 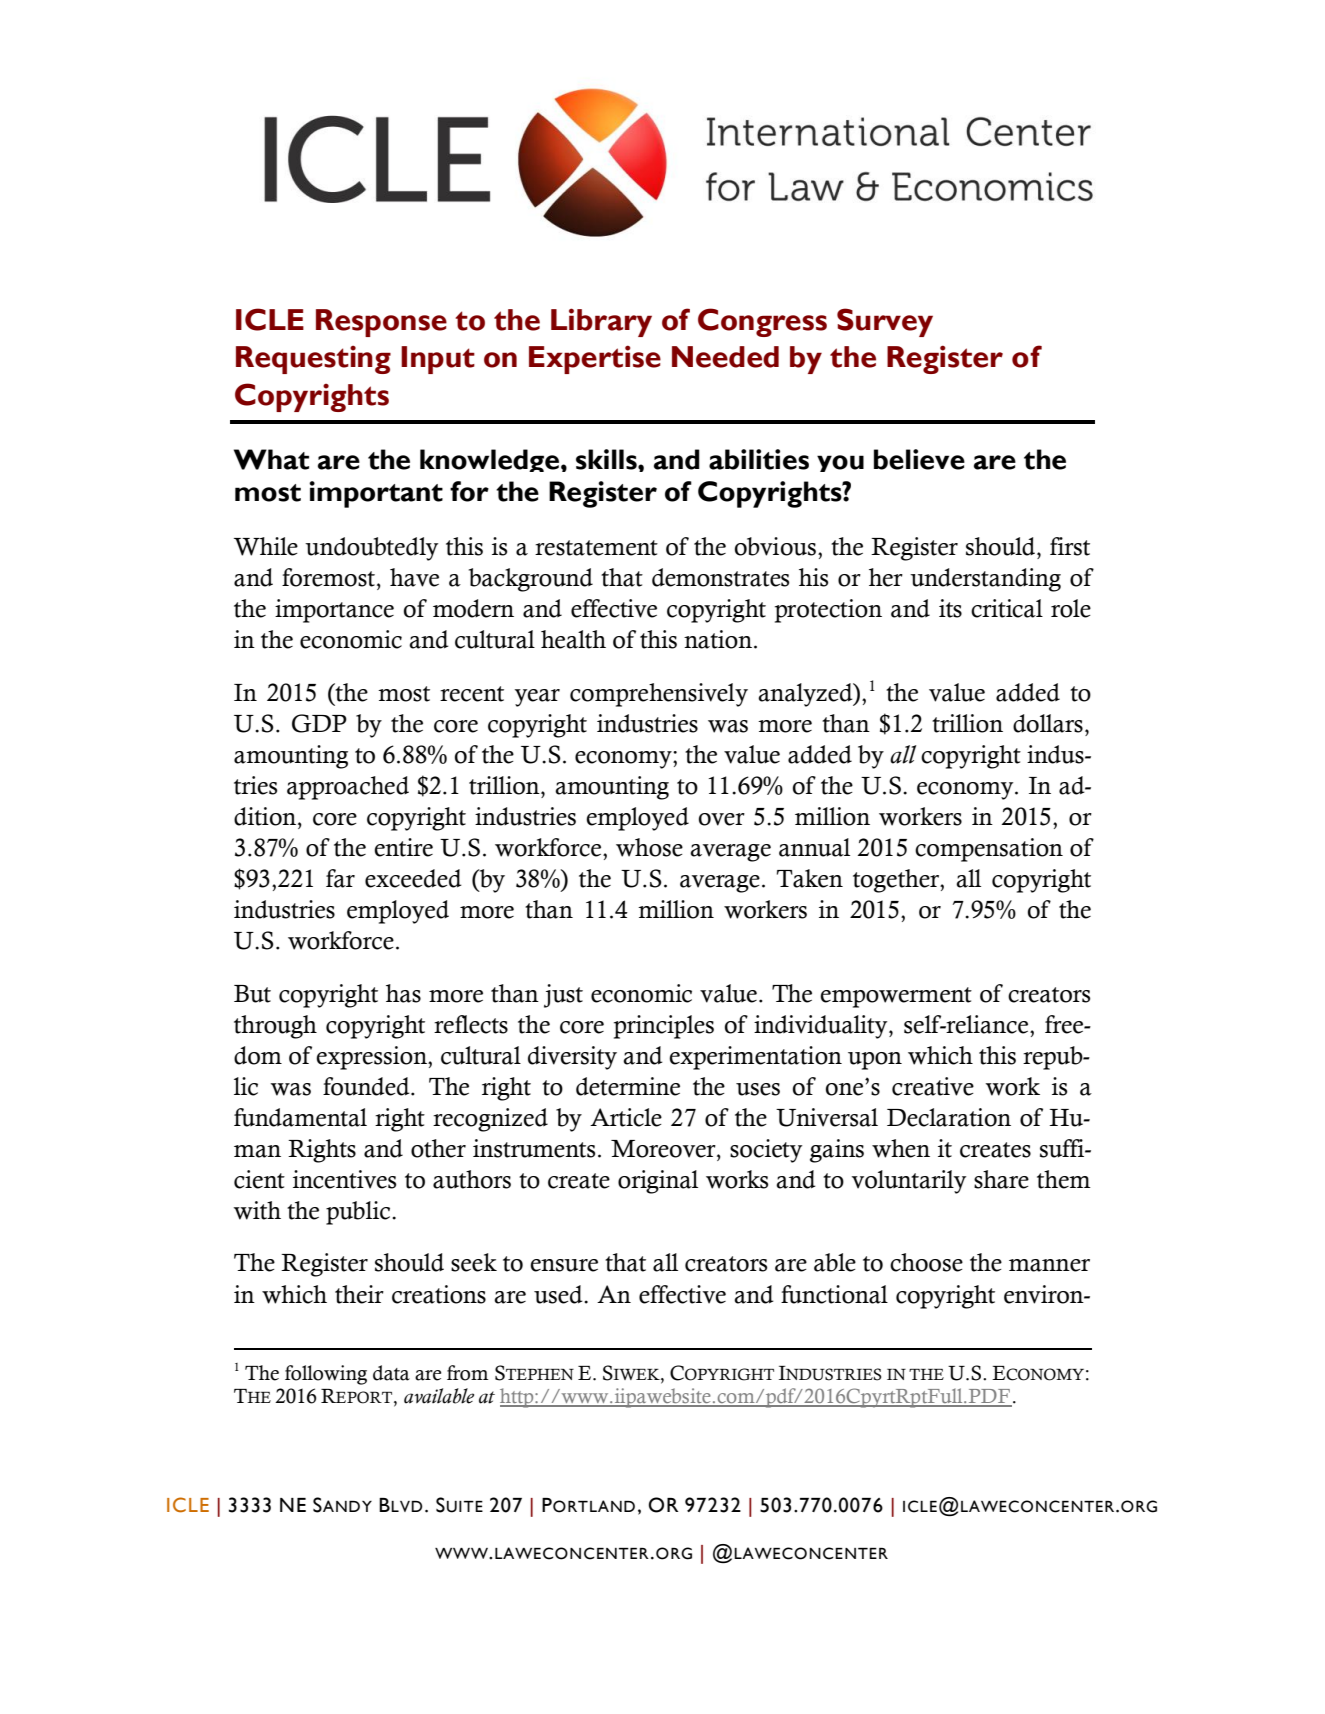 What do you see at coordinates (319, 723) in the document?
I see `GDP` at bounding box center [319, 723].
